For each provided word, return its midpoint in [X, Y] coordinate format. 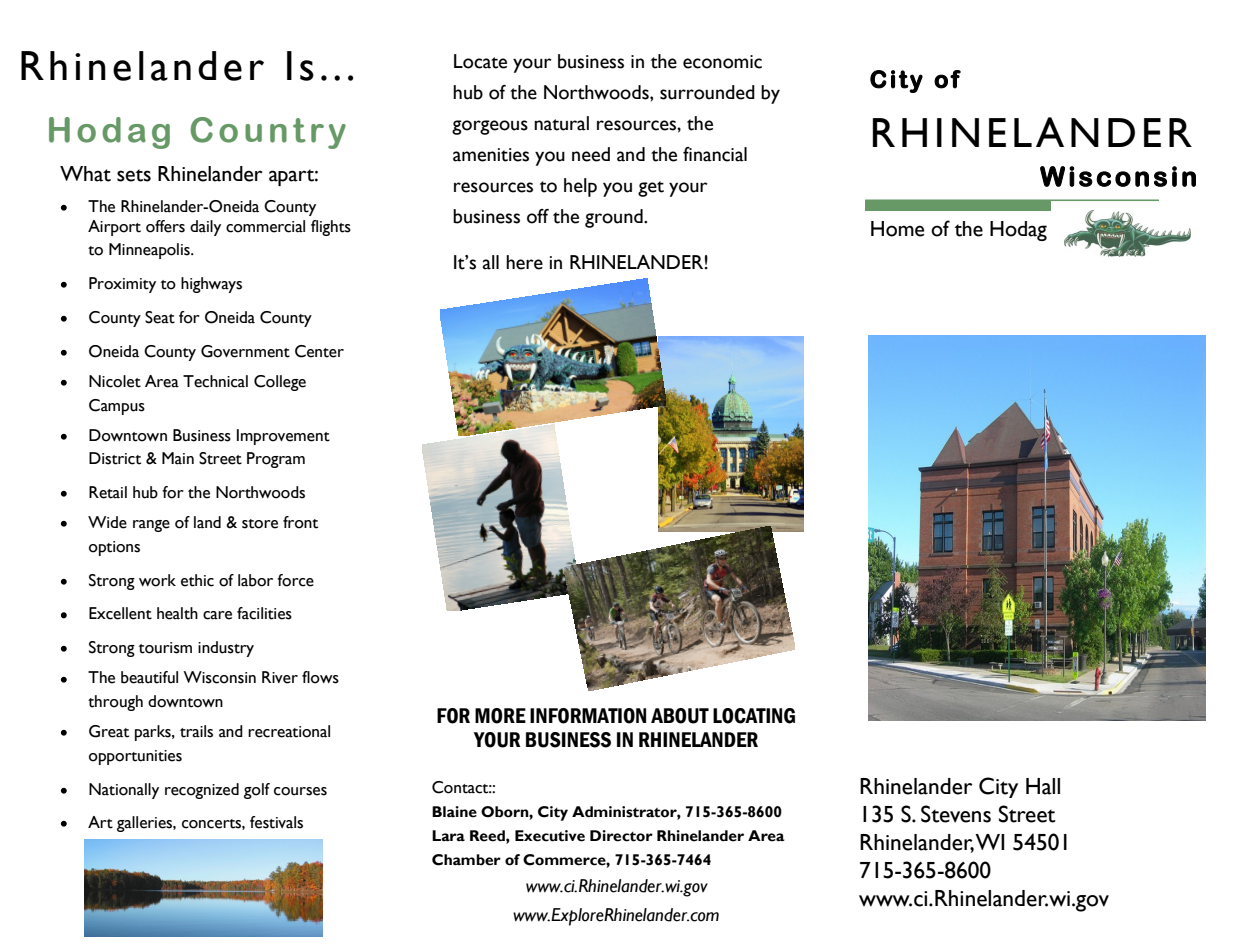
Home [897, 229]
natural [561, 123]
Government [245, 351]
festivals [276, 822]
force [295, 580]
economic [722, 62]
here [524, 262]
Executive [550, 836]
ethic [197, 580]
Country [268, 133]
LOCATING [754, 716]
